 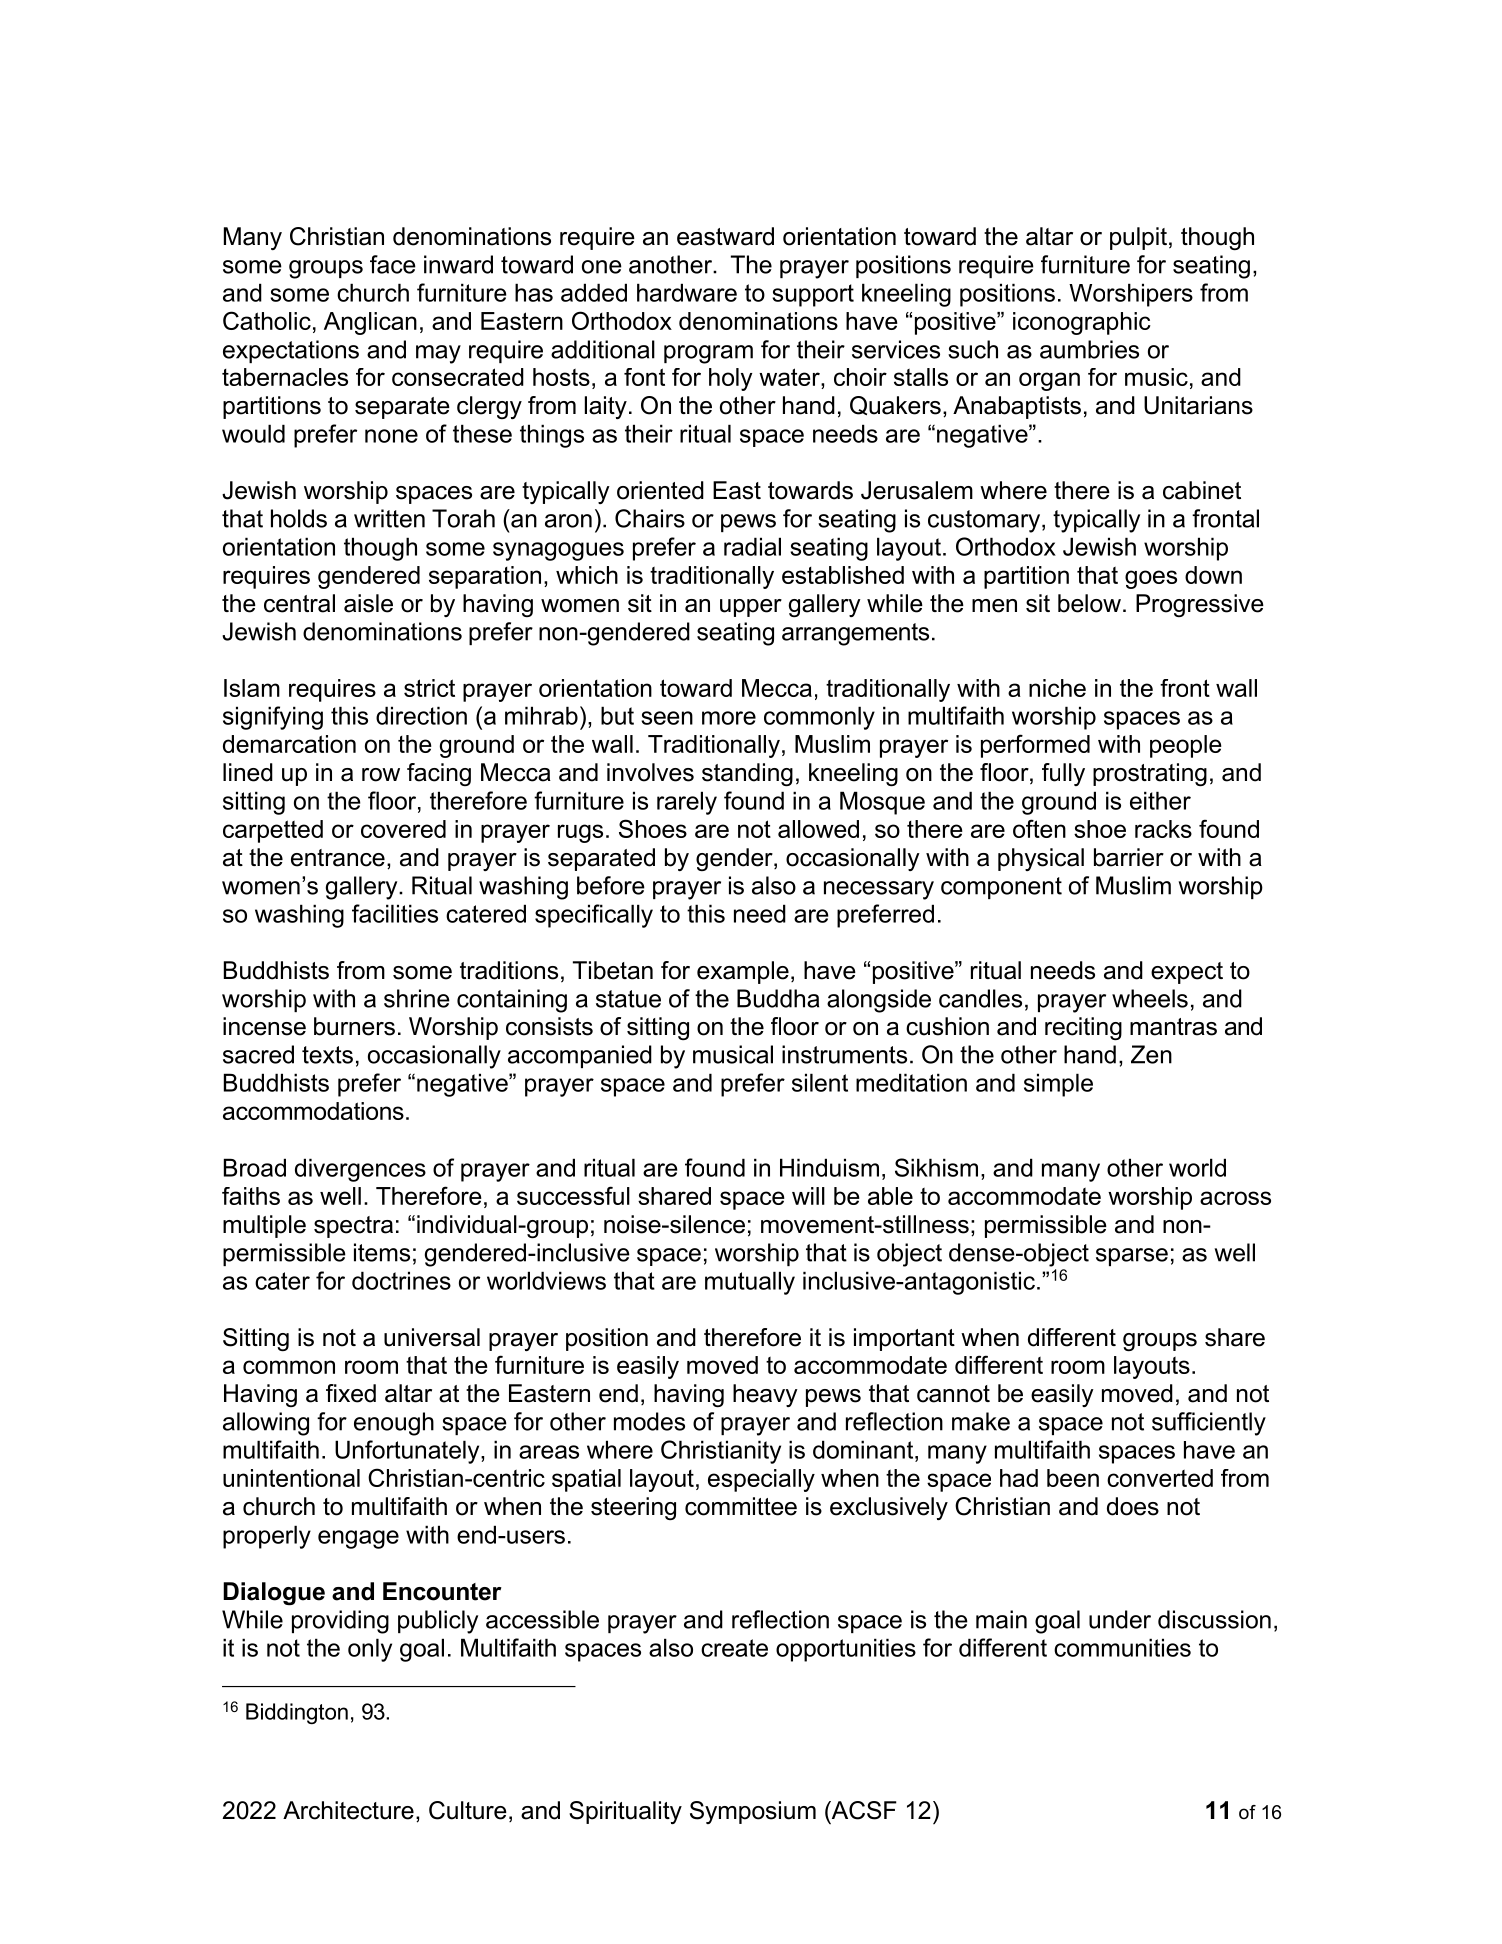 What do you see at coordinates (747, 774) in the image?
I see `standing` at bounding box center [747, 774].
